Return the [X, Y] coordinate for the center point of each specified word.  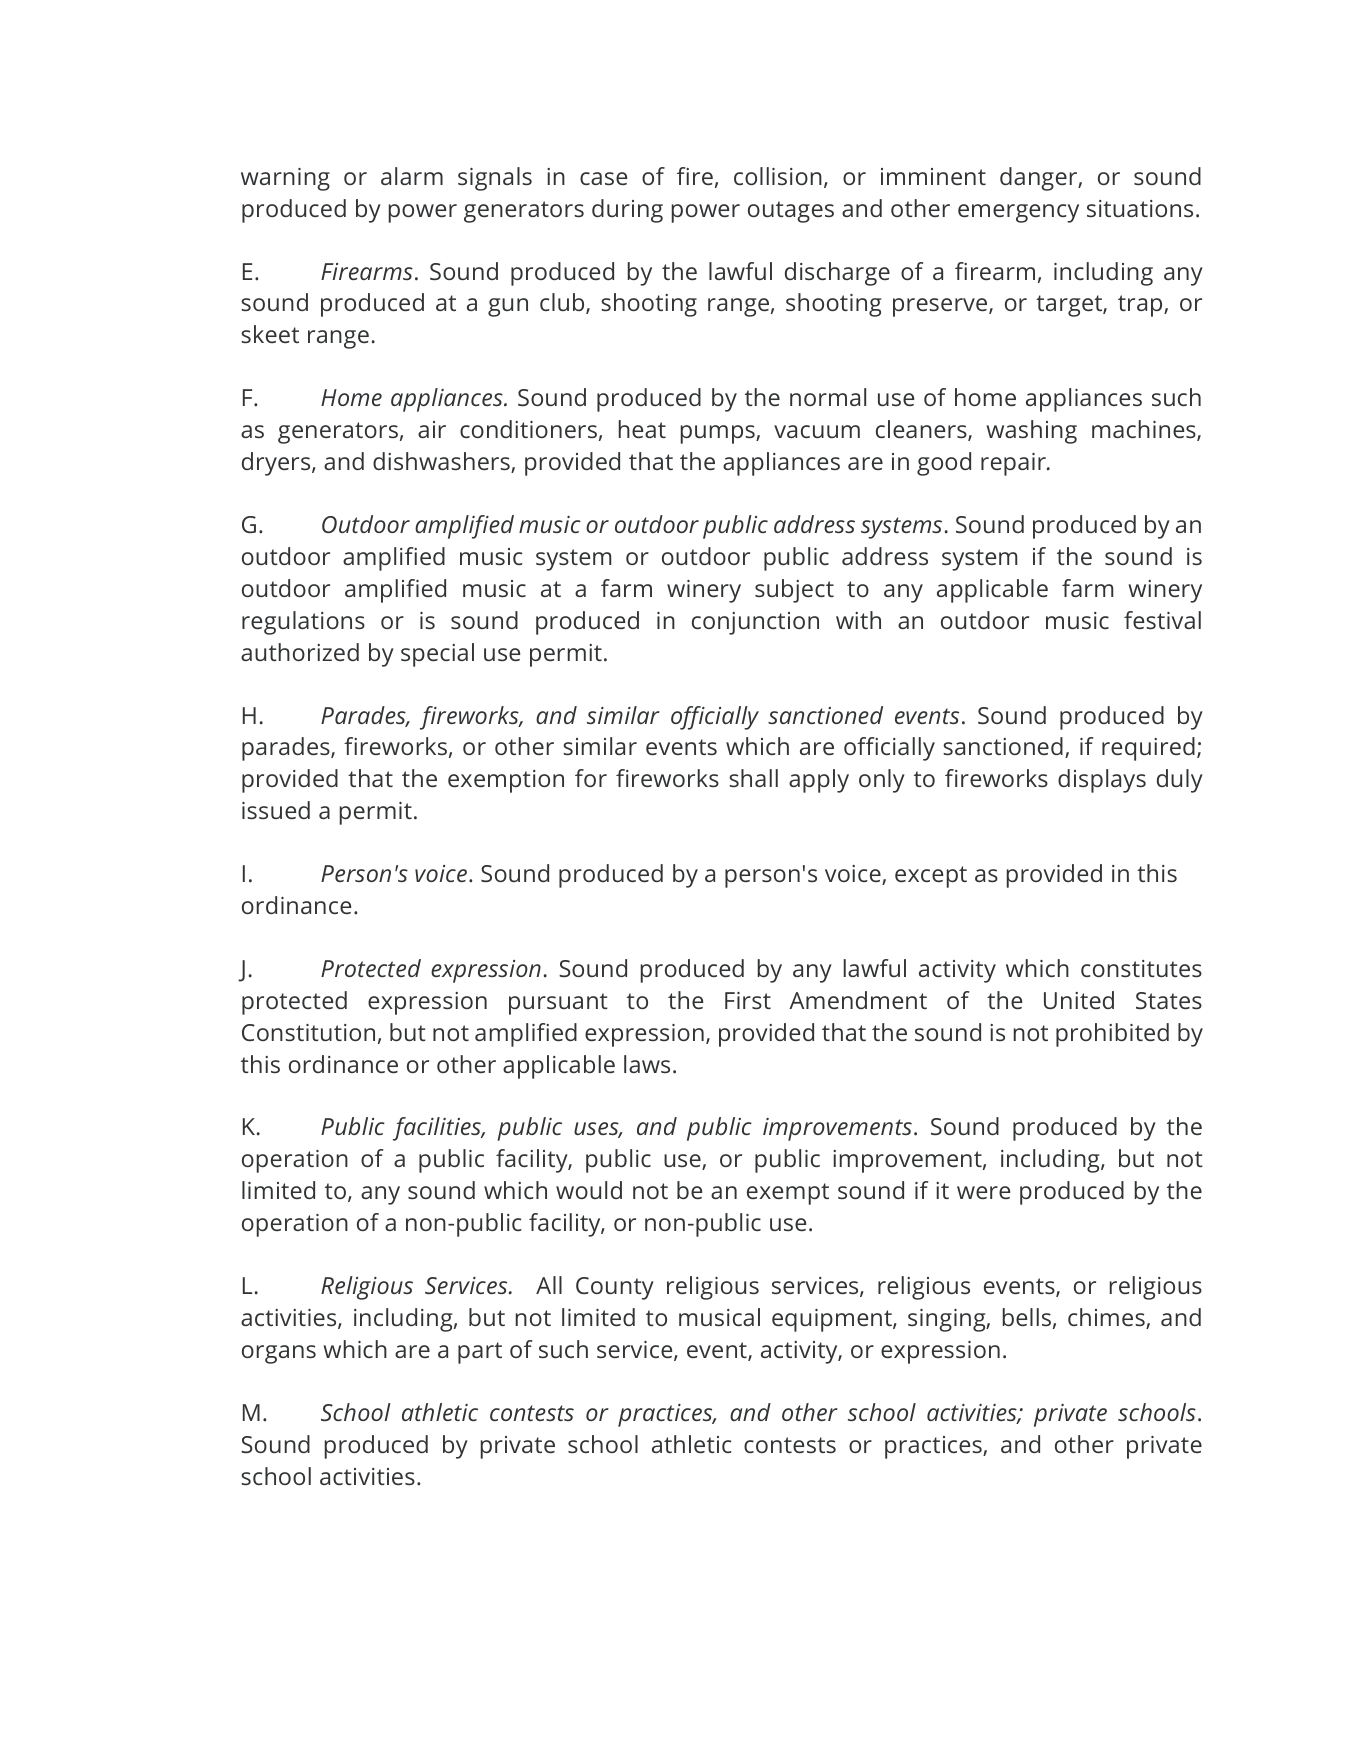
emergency [1018, 213]
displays [1102, 781]
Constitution [308, 1032]
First [748, 1000]
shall [753, 778]
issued [276, 810]
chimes [1107, 1318]
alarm [412, 176]
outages [791, 212]
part [480, 1353]
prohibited [1112, 1035]
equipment [833, 1320]
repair [1014, 464]
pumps [718, 434]
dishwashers [442, 462]
